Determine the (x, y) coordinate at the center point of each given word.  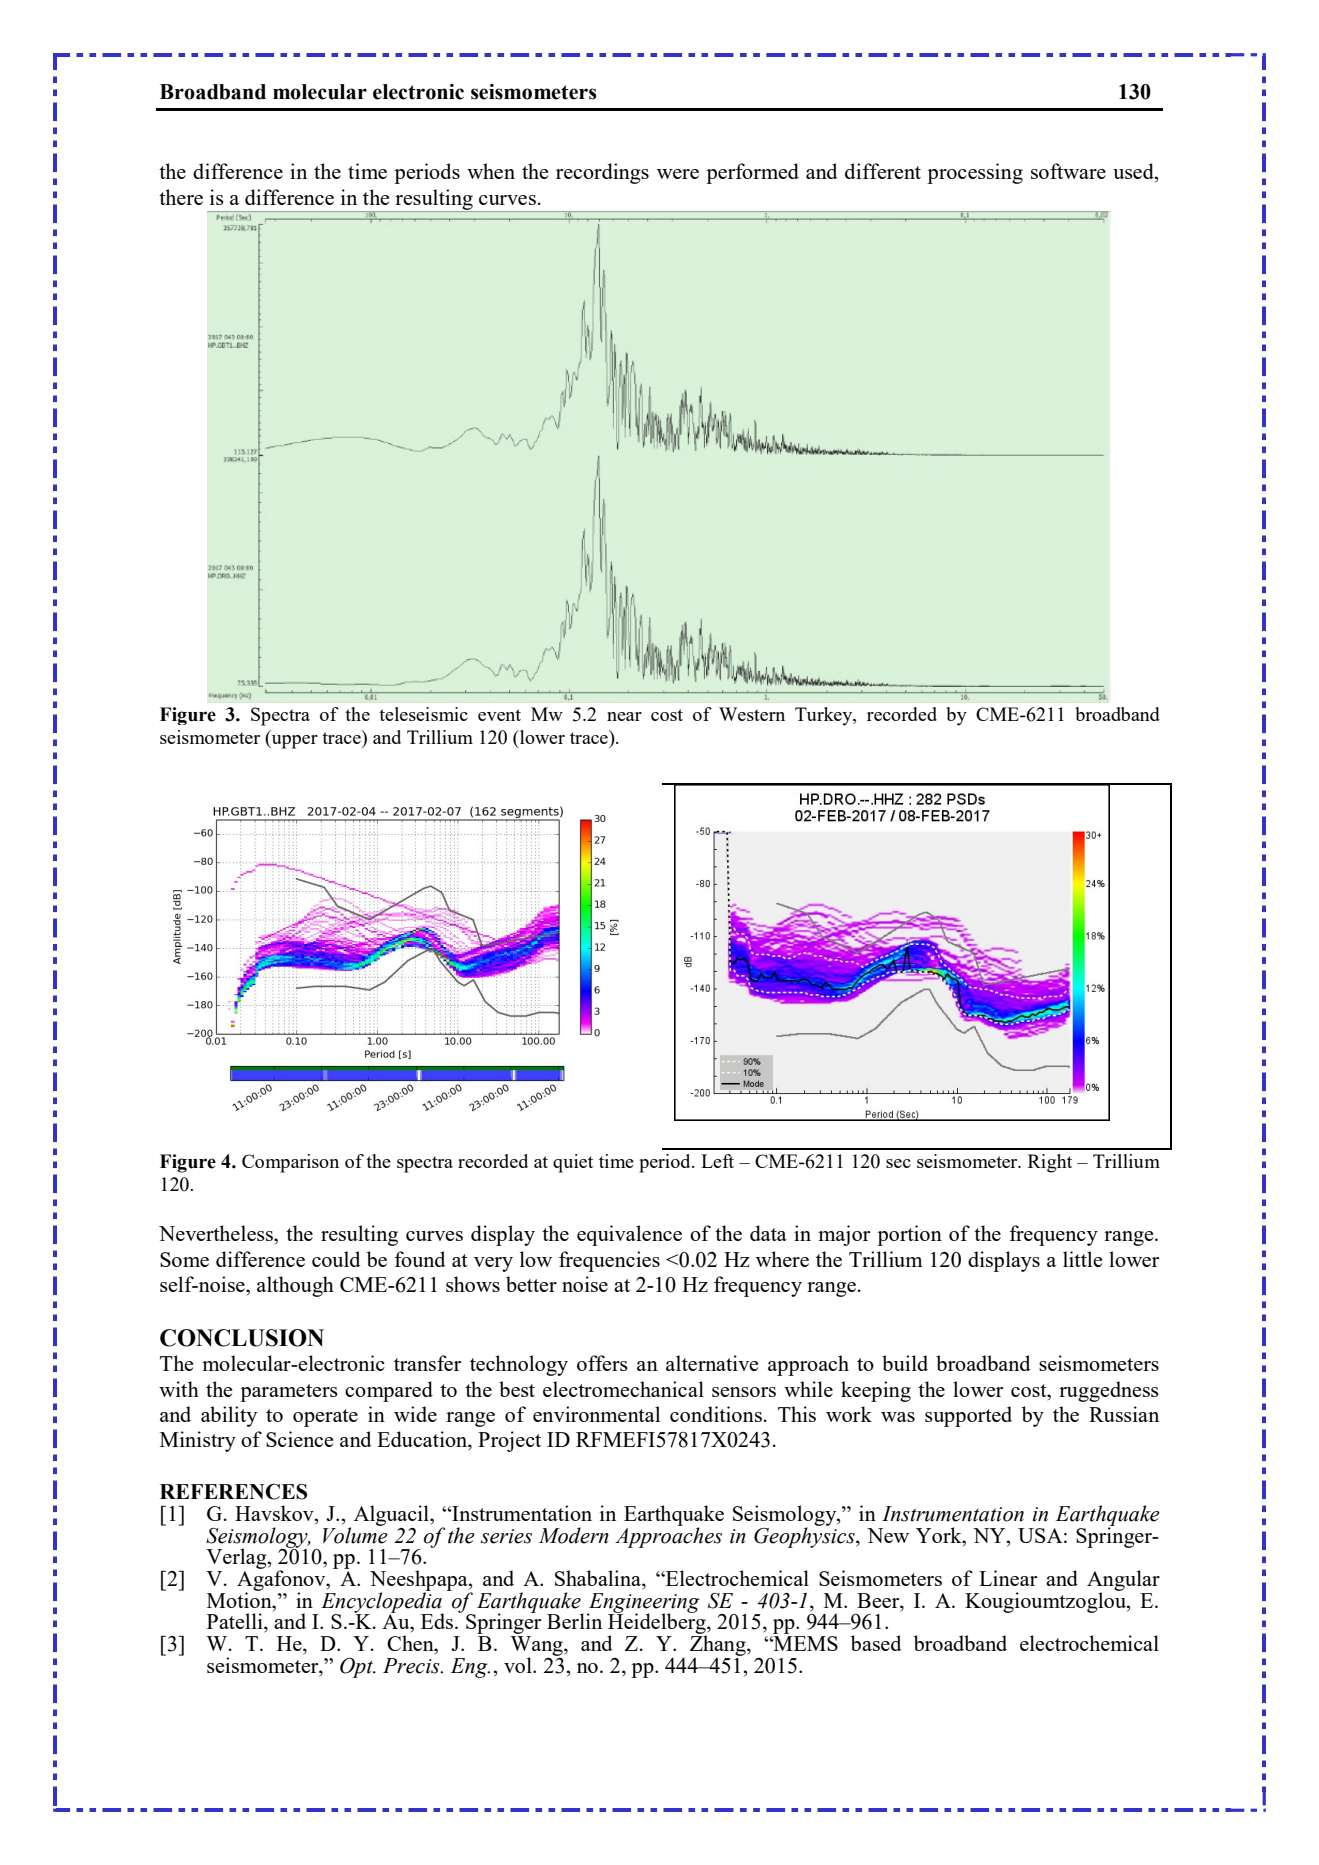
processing (975, 173)
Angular (1123, 1581)
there (181, 197)
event (499, 715)
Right (1050, 1163)
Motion (240, 1599)
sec (898, 1163)
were (678, 174)
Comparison (290, 1163)
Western (752, 714)
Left (717, 1161)
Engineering (643, 1604)
